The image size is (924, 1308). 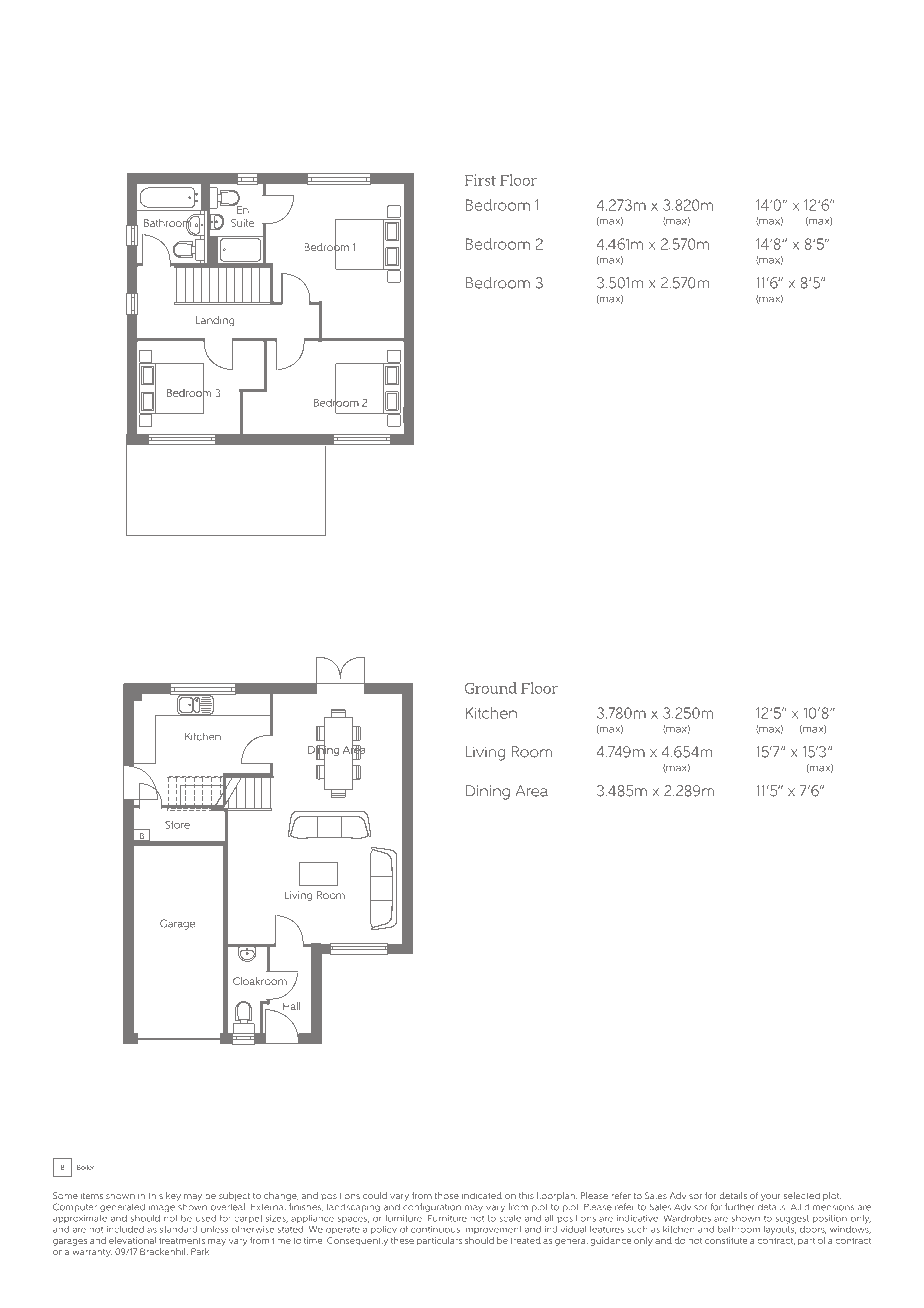 I want to click on continuous, so click(x=435, y=1229).
